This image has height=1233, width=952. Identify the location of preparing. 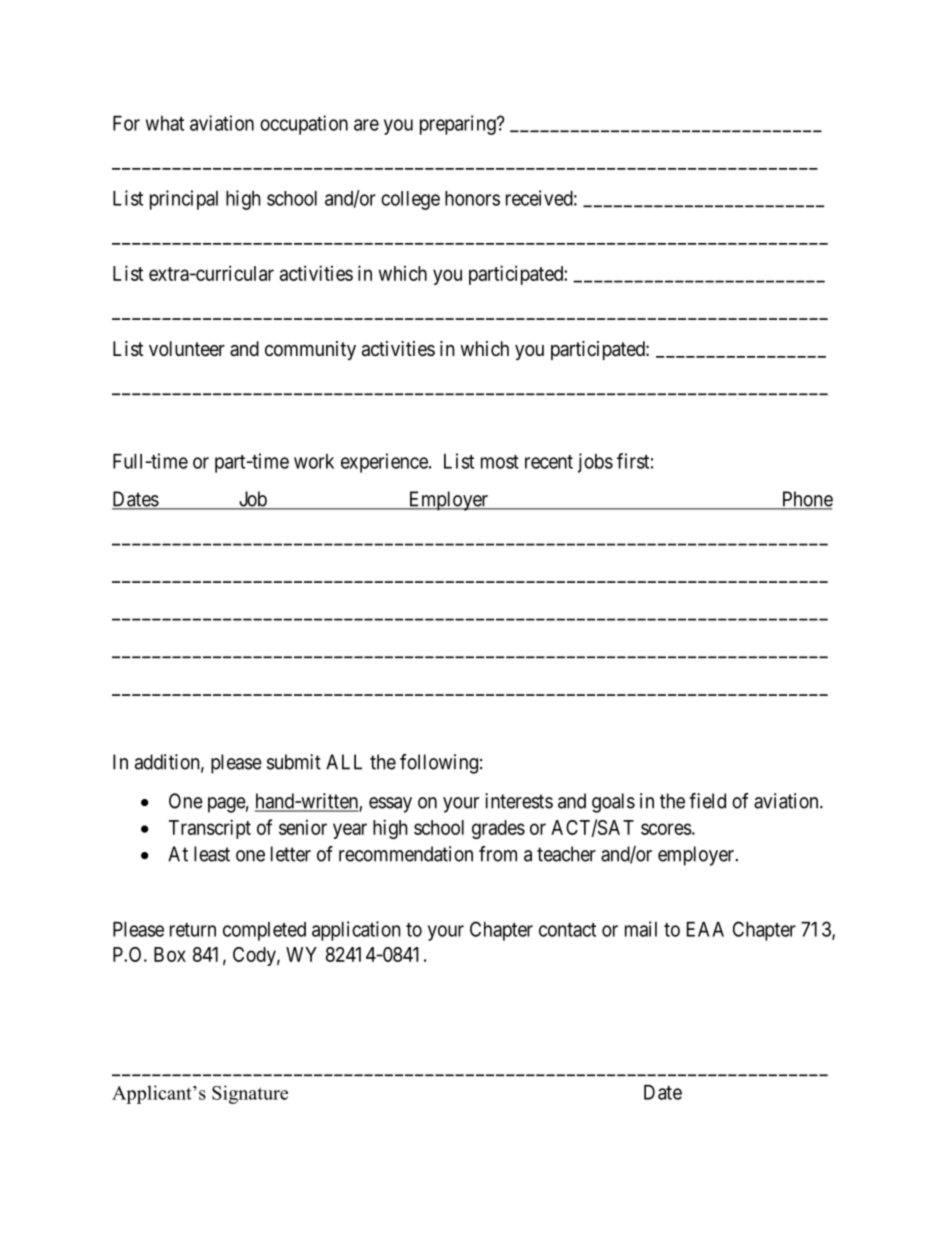
(459, 125).
